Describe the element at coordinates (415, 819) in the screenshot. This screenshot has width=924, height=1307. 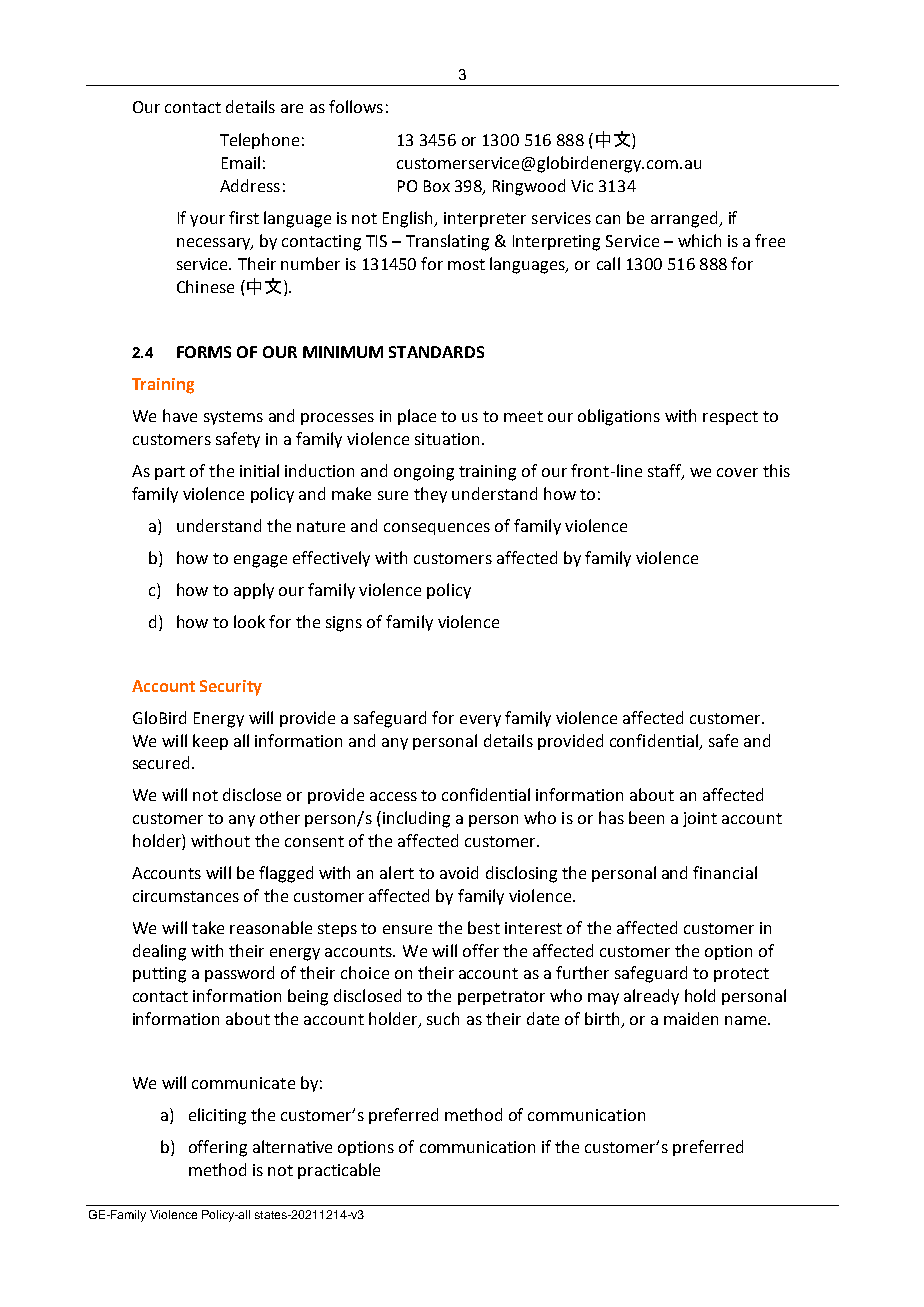
I see `including` at that location.
